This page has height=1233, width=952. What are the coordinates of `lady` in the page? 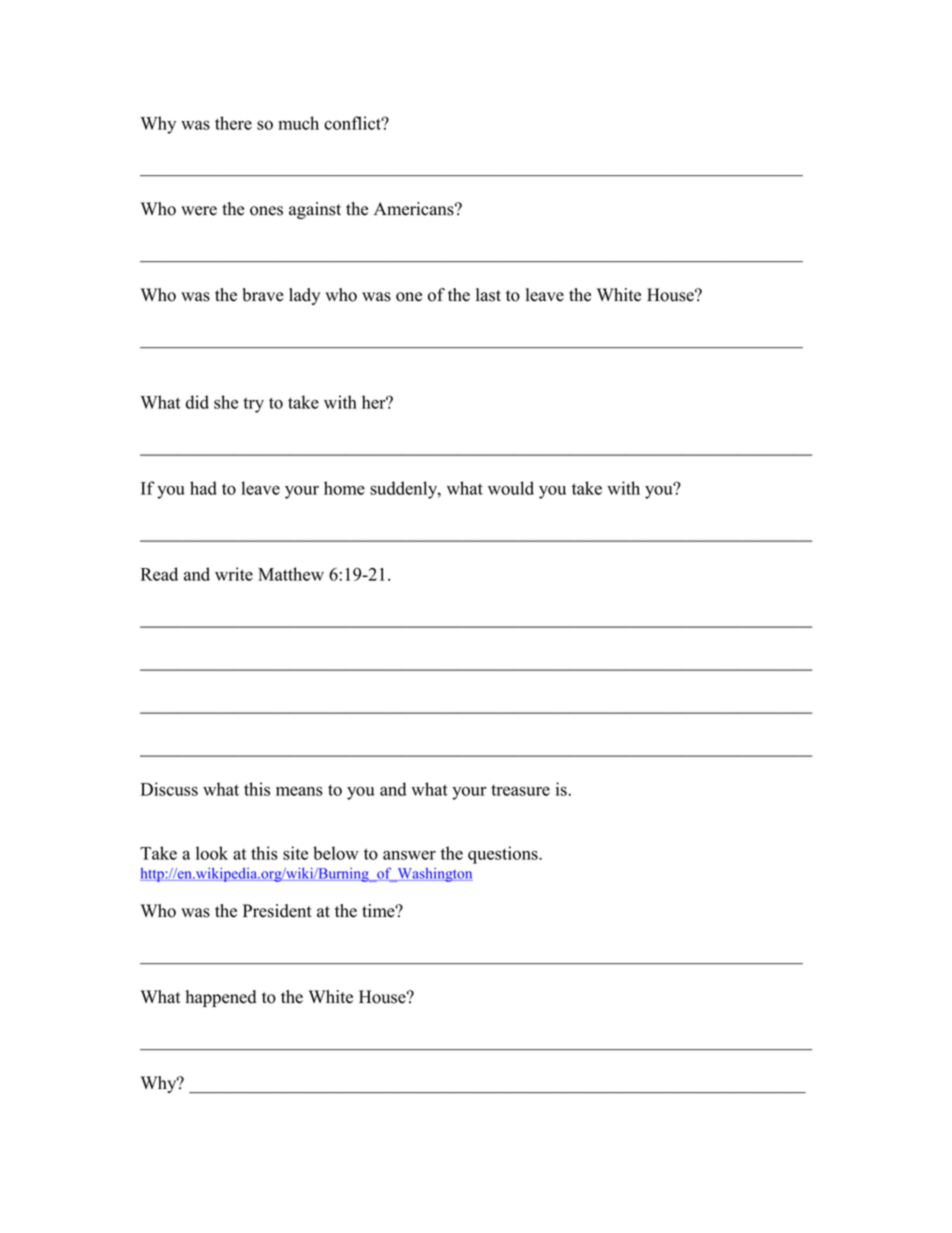 It's located at (304, 296).
